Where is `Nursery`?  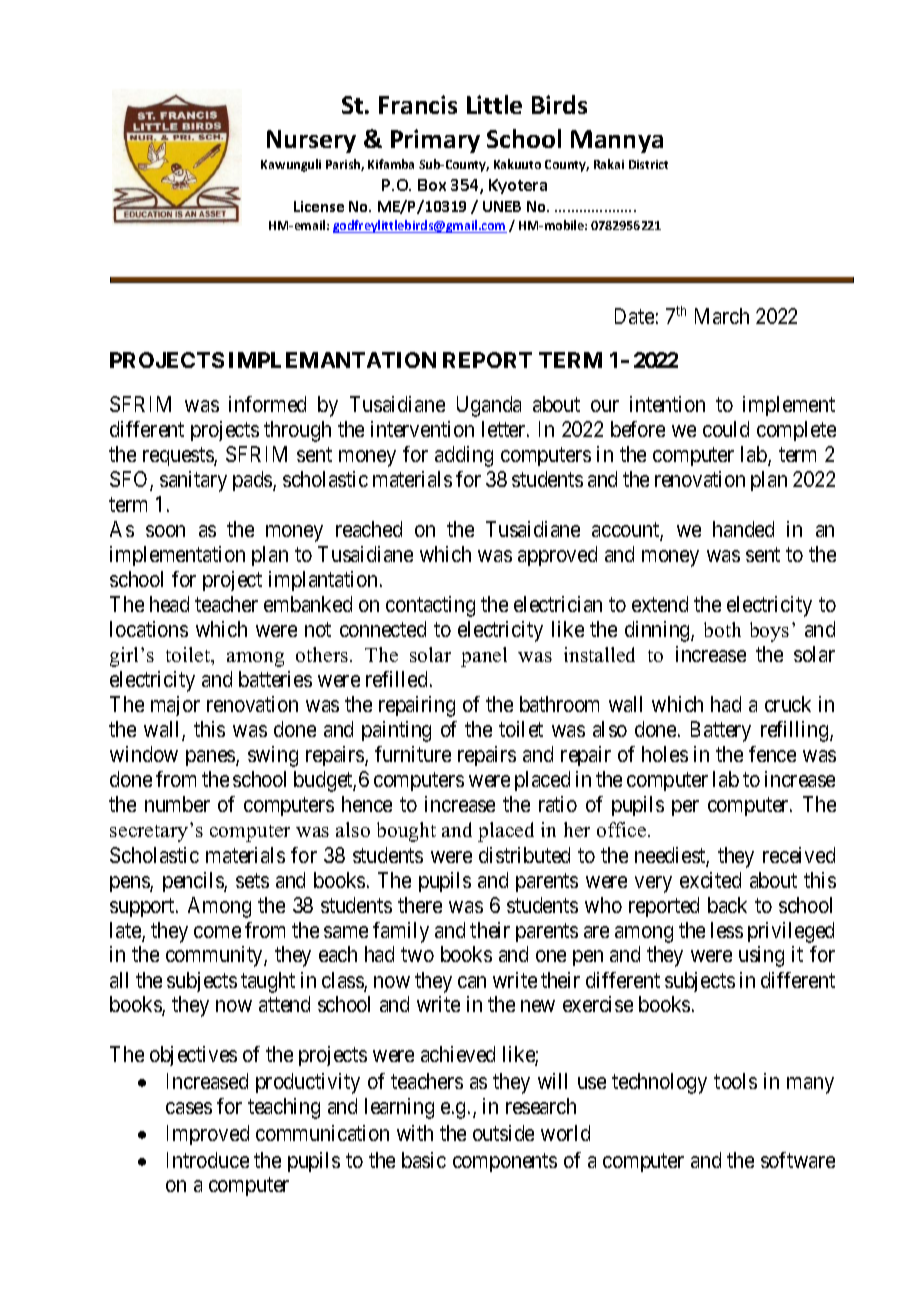
Nursery is located at coordinates (311, 141).
